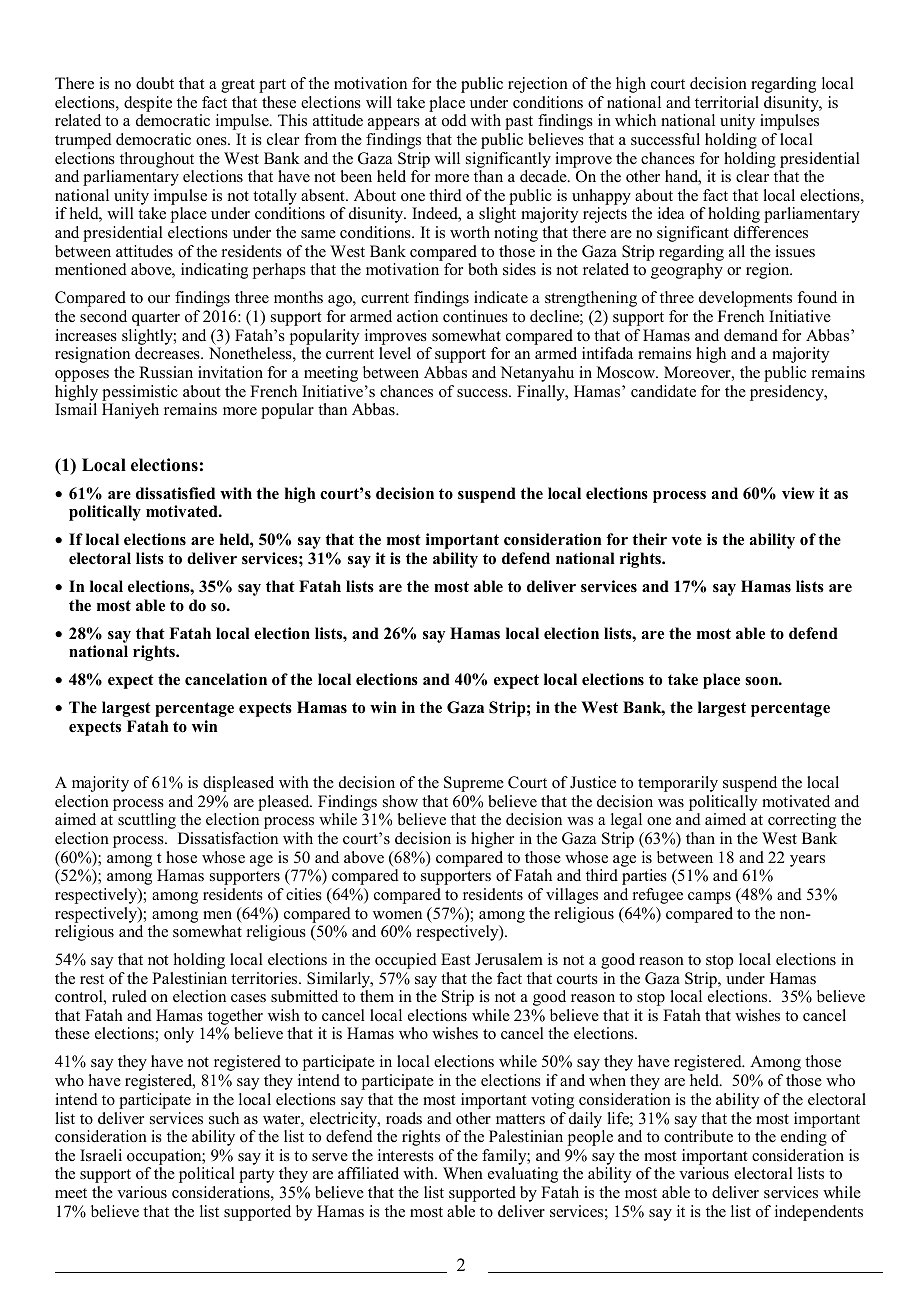  I want to click on Israeli, so click(101, 1155).
